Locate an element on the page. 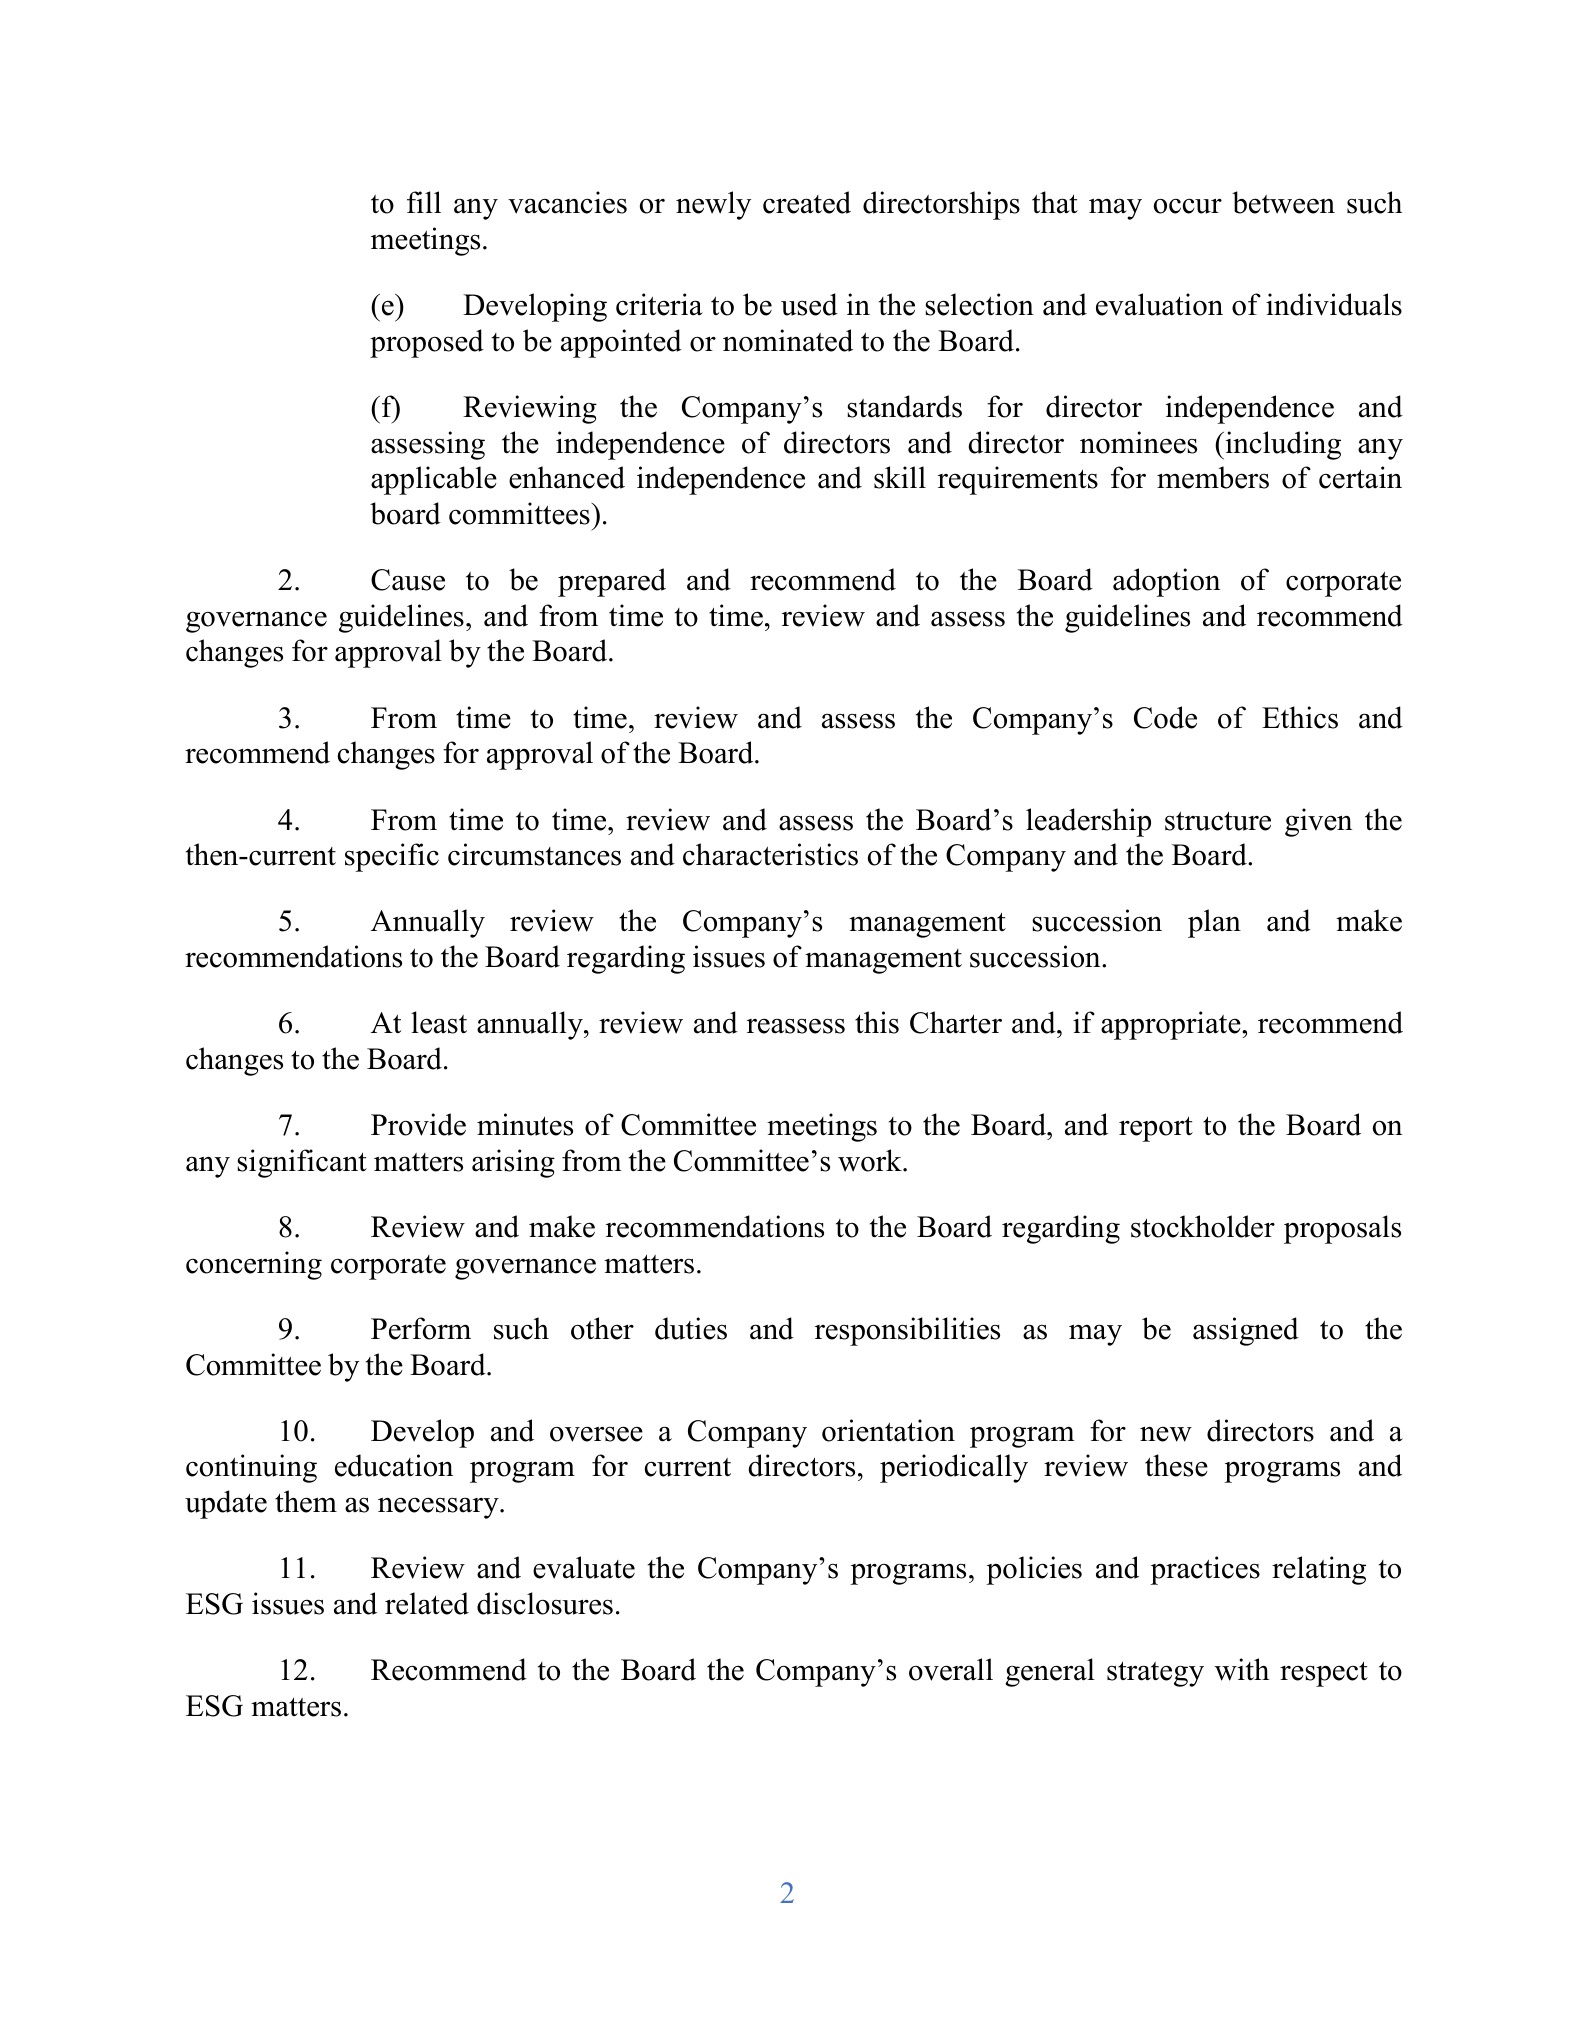  created is located at coordinates (807, 202).
